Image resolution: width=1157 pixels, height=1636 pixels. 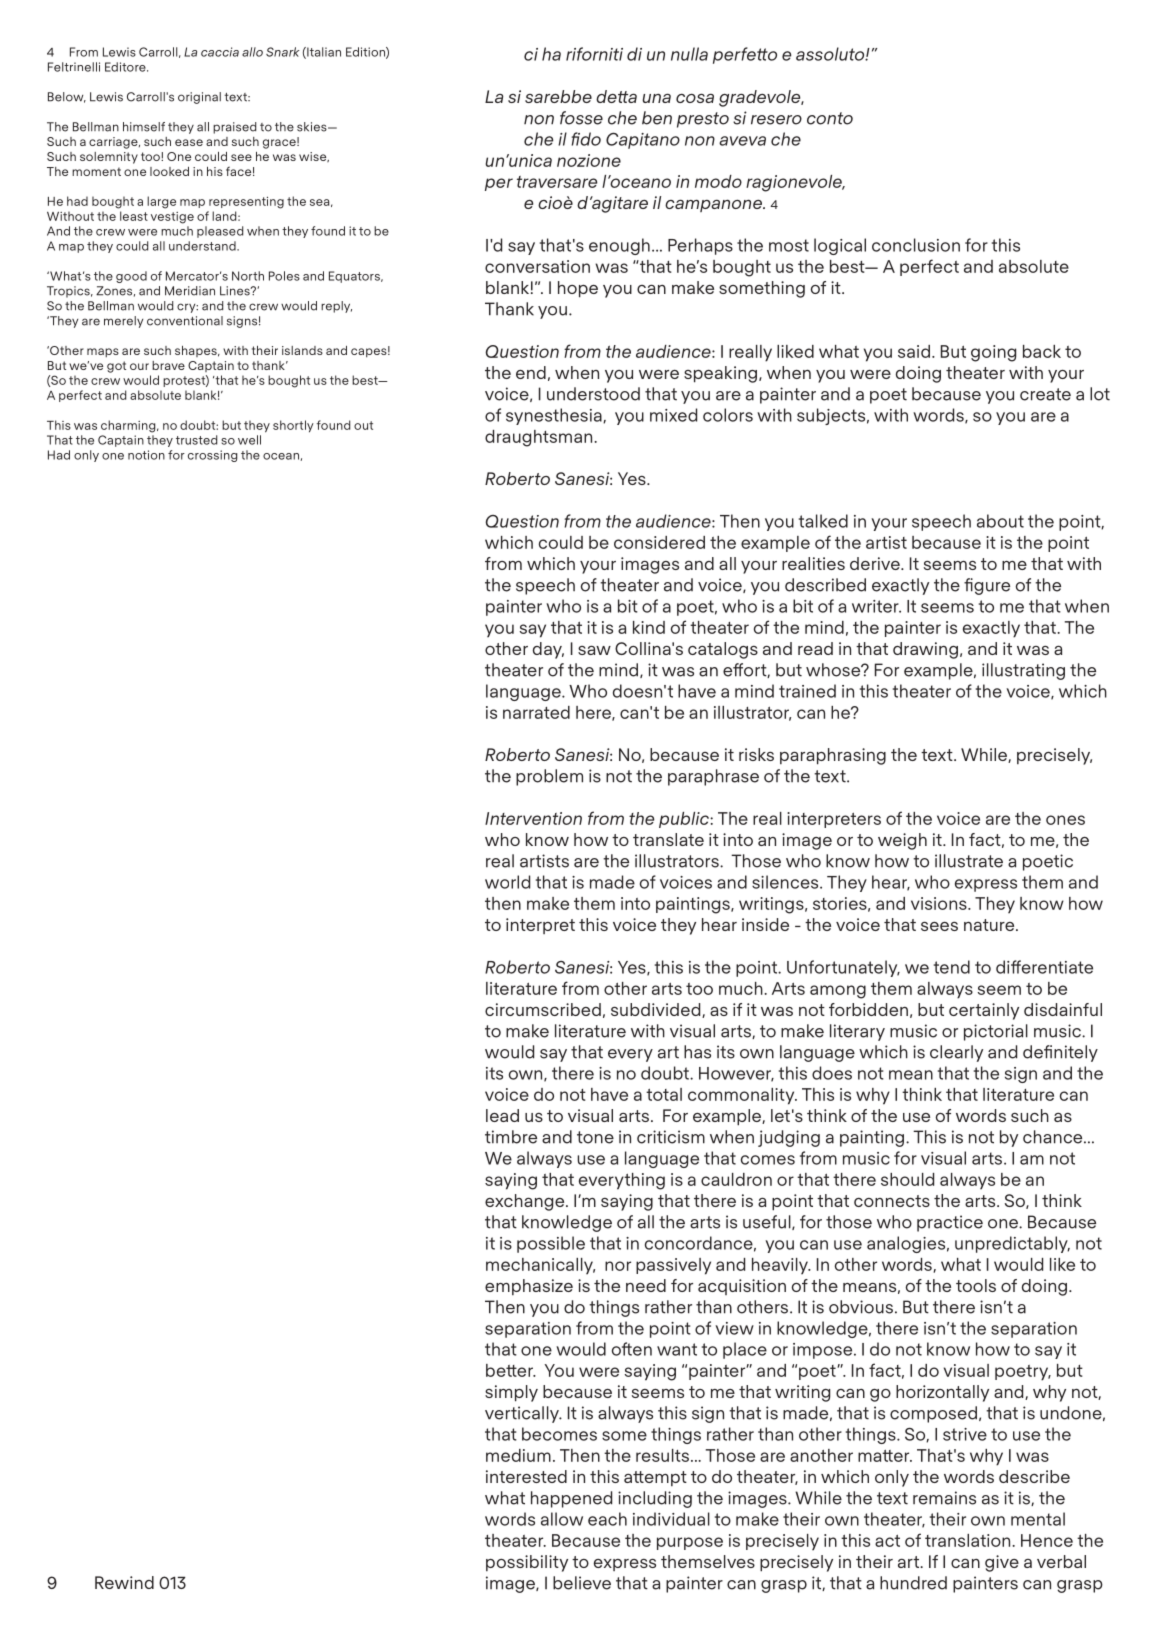 What do you see at coordinates (916, 245) in the page?
I see `conclusion` at bounding box center [916, 245].
